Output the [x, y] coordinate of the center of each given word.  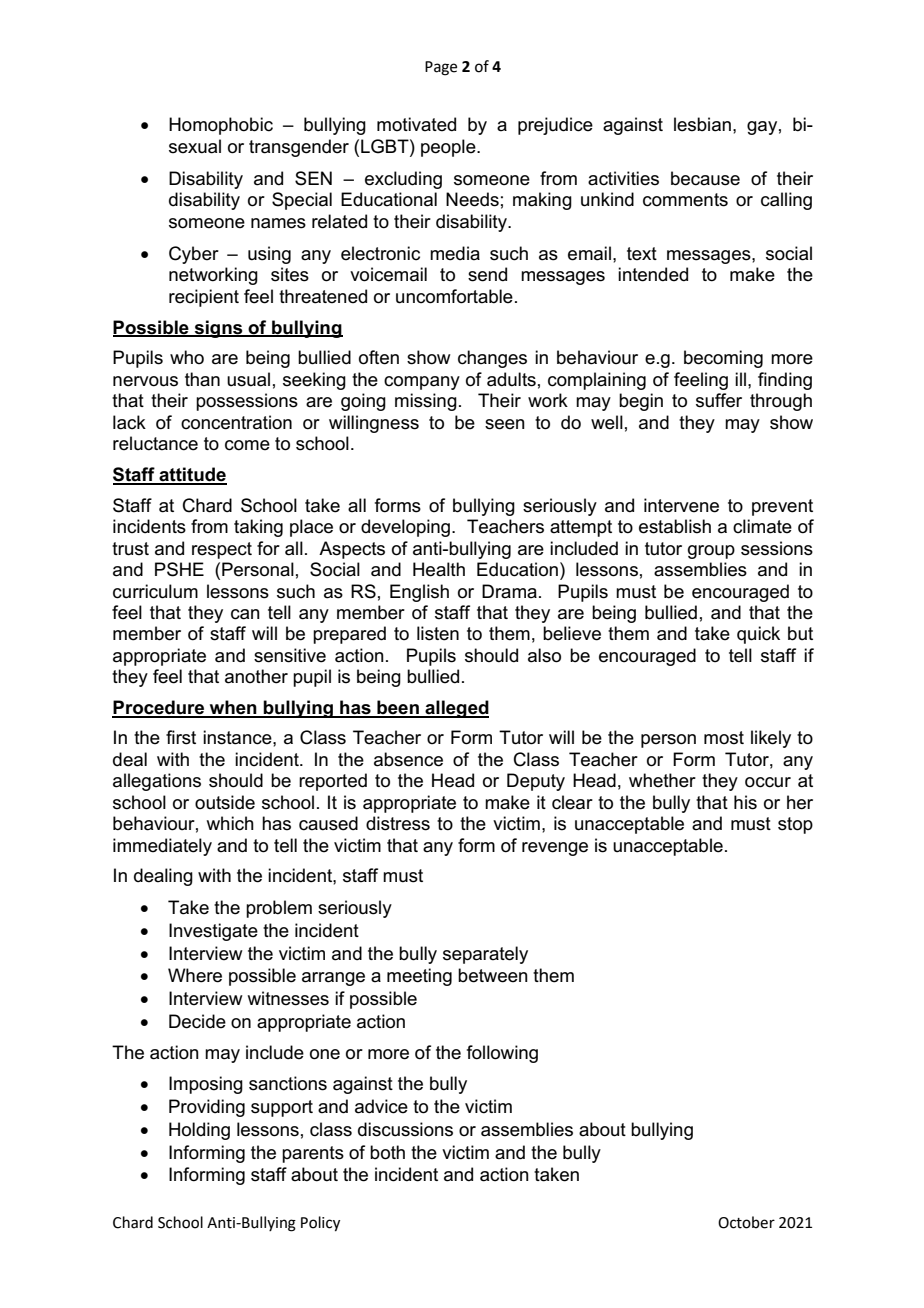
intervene [681, 505]
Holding [199, 1131]
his [745, 802]
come [247, 445]
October [746, 1222]
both [387, 1152]
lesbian [702, 124]
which [230, 823]
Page [441, 68]
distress [398, 823]
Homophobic [221, 126]
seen [505, 424]
